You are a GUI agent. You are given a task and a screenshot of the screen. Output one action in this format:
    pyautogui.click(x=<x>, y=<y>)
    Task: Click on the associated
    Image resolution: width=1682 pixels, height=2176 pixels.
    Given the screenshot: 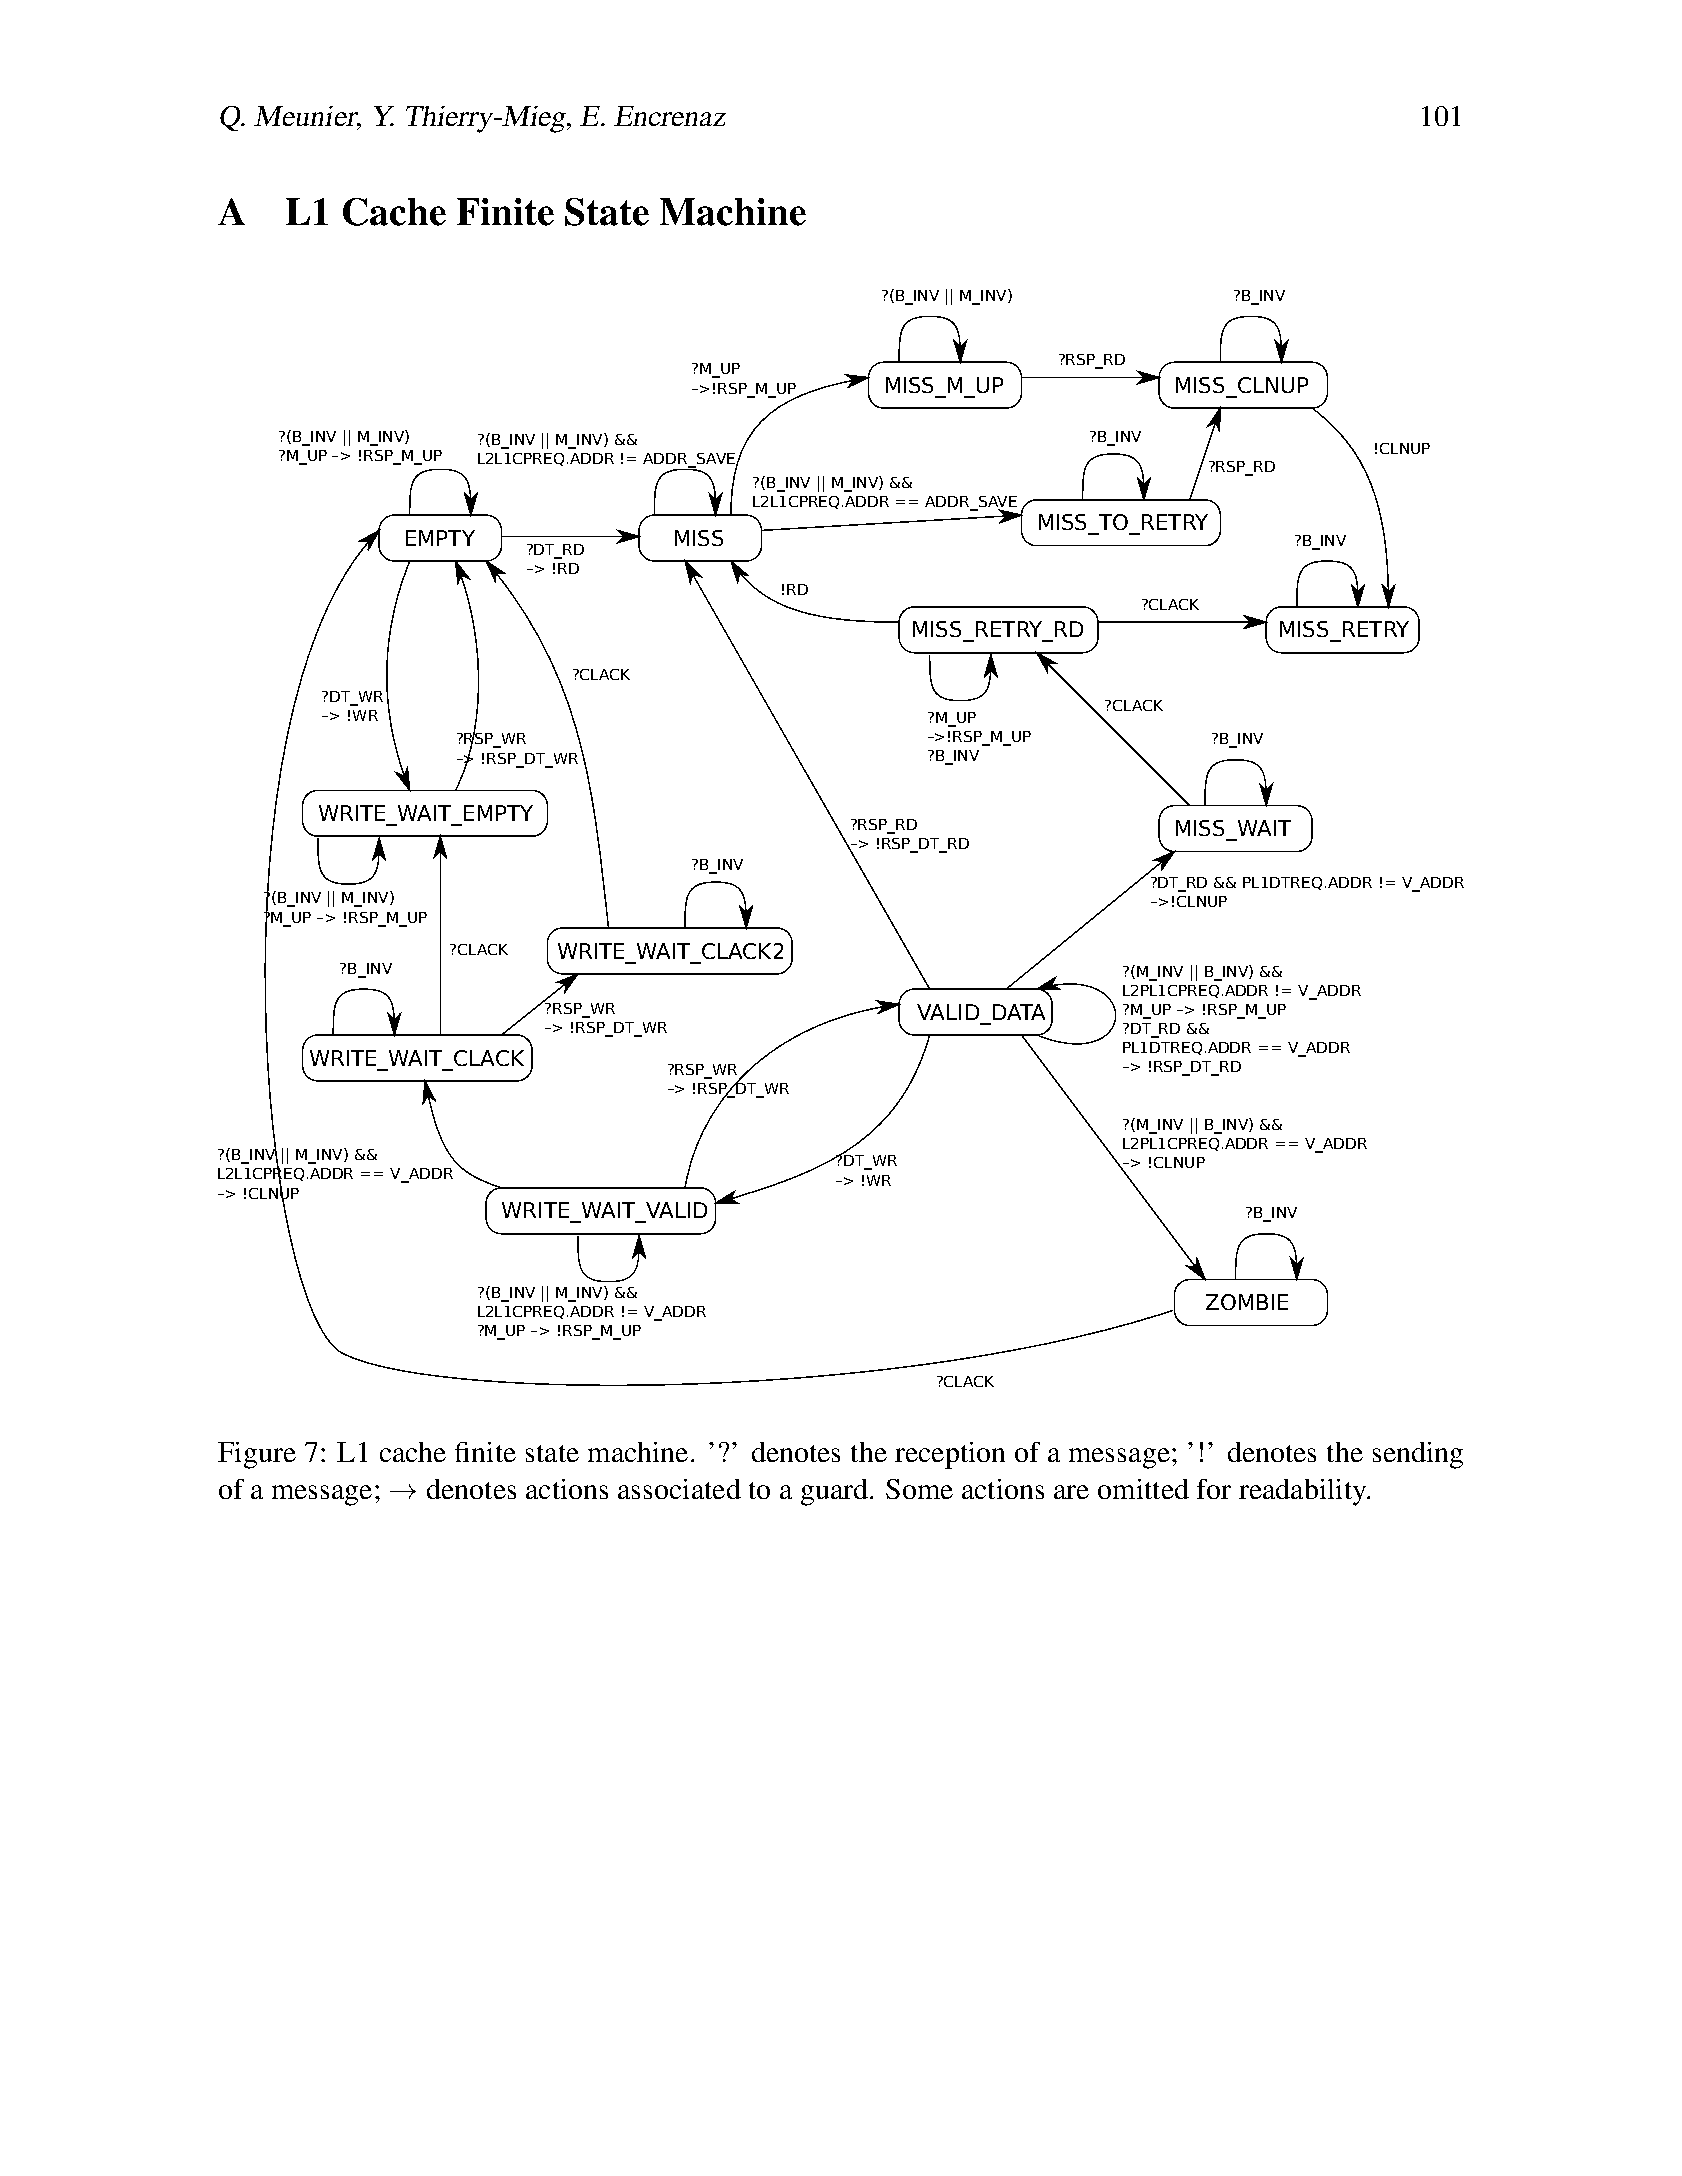 What is the action you would take?
    pyautogui.click(x=679, y=1489)
